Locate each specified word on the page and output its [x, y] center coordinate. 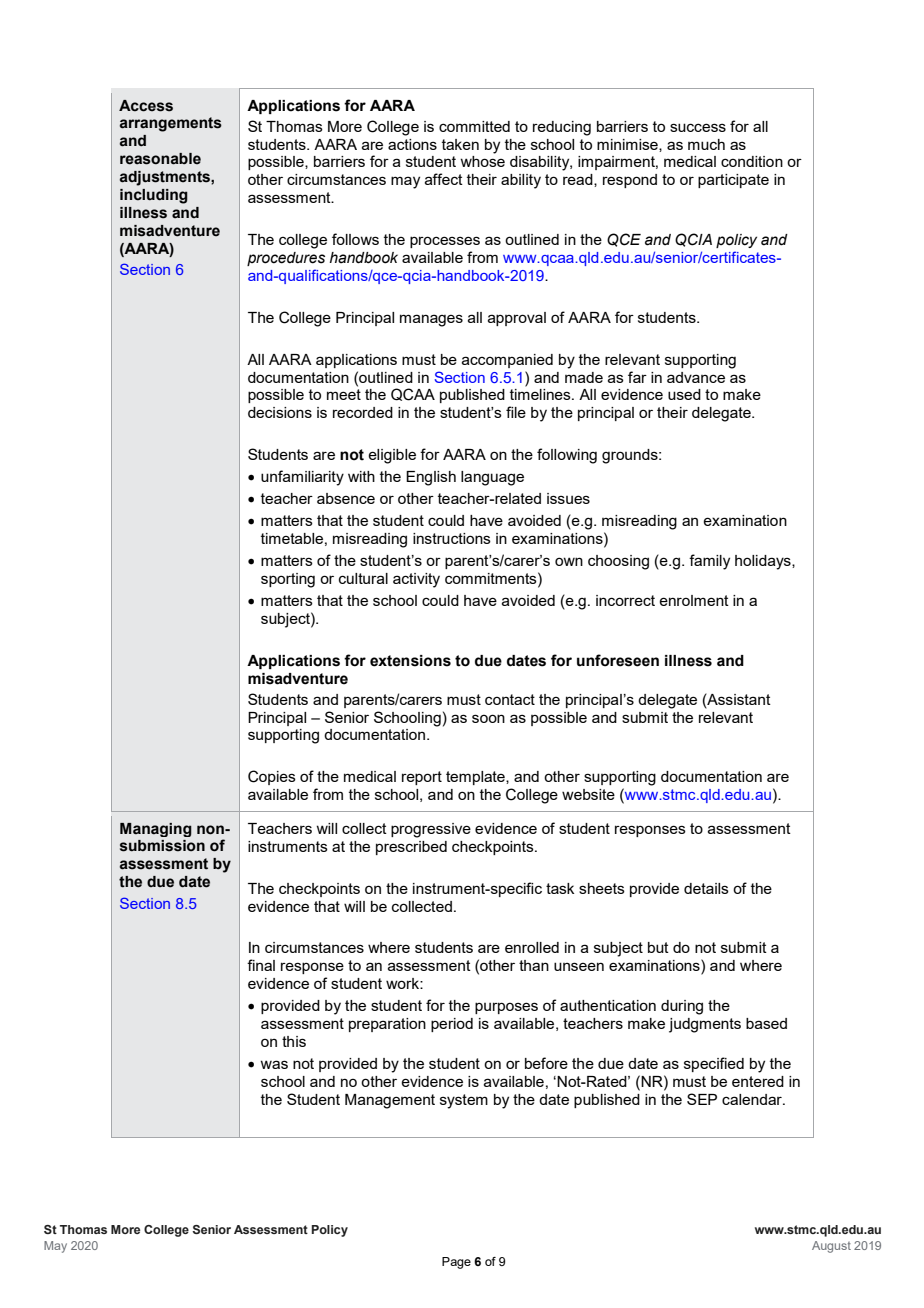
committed [474, 126]
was [274, 1064]
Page [456, 1263]
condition [752, 161]
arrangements [170, 124]
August [831, 1247]
